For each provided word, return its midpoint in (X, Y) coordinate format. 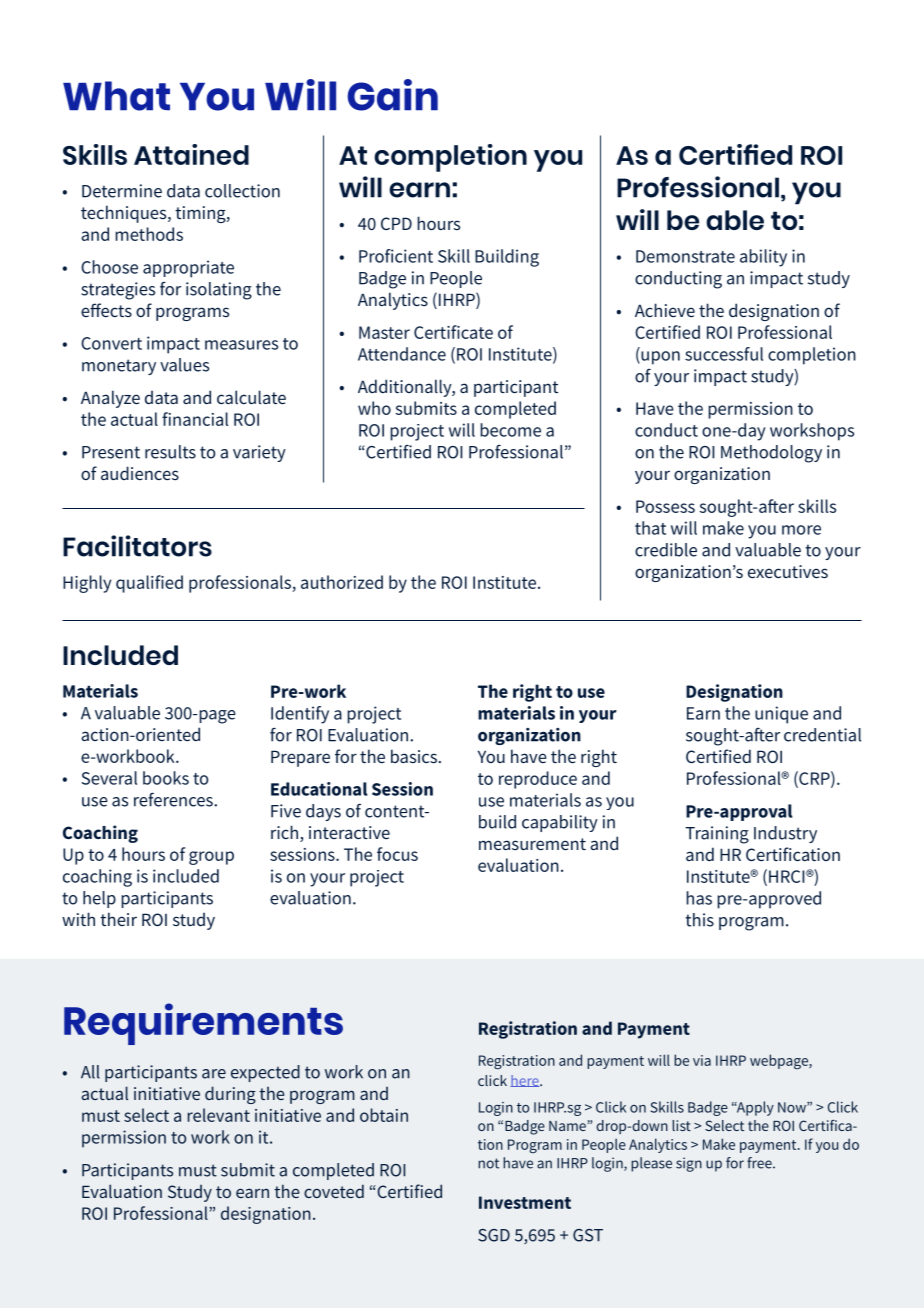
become (510, 430)
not (488, 1163)
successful (724, 354)
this (699, 920)
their (118, 919)
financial (195, 419)
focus (397, 854)
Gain (392, 95)
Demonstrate (685, 256)
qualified (149, 584)
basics (414, 756)
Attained (191, 154)
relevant (219, 1115)
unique (781, 715)
